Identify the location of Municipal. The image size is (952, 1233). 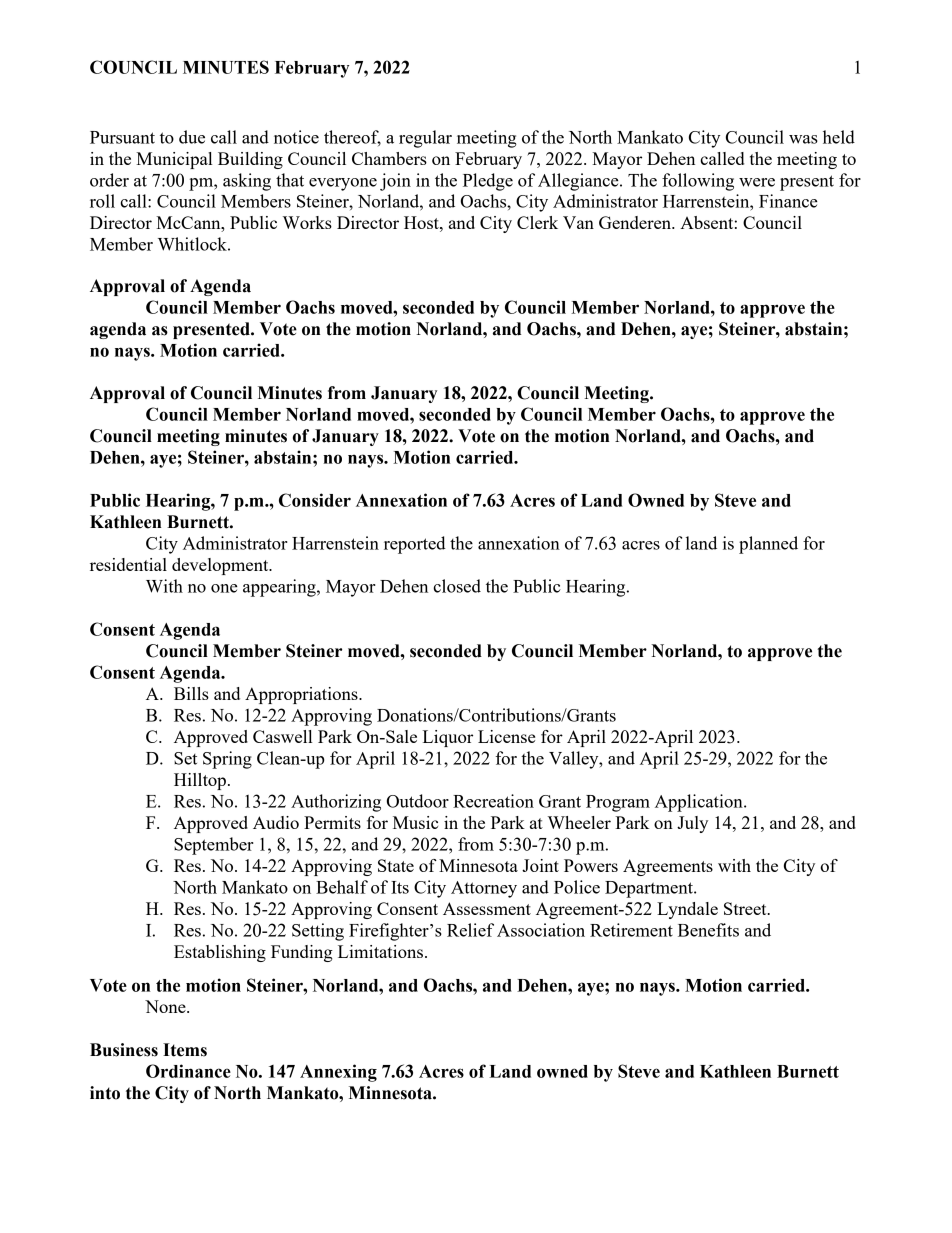
(174, 160).
